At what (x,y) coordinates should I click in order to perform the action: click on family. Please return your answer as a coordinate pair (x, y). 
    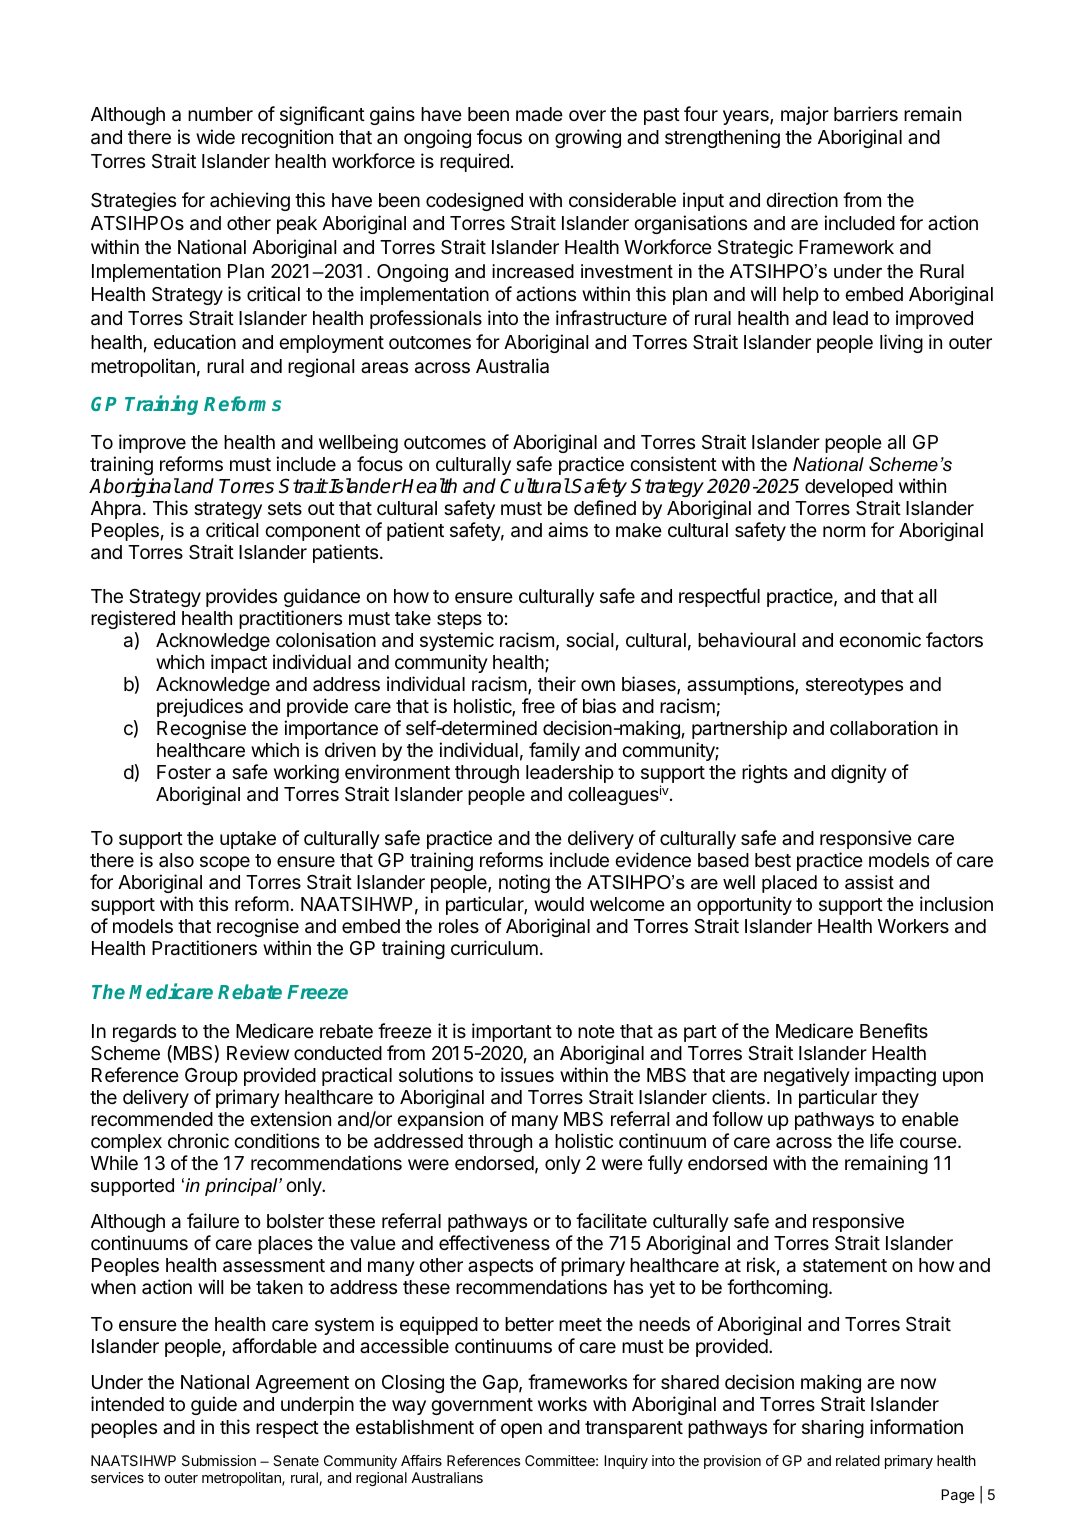
    Looking at the image, I should click on (554, 751).
